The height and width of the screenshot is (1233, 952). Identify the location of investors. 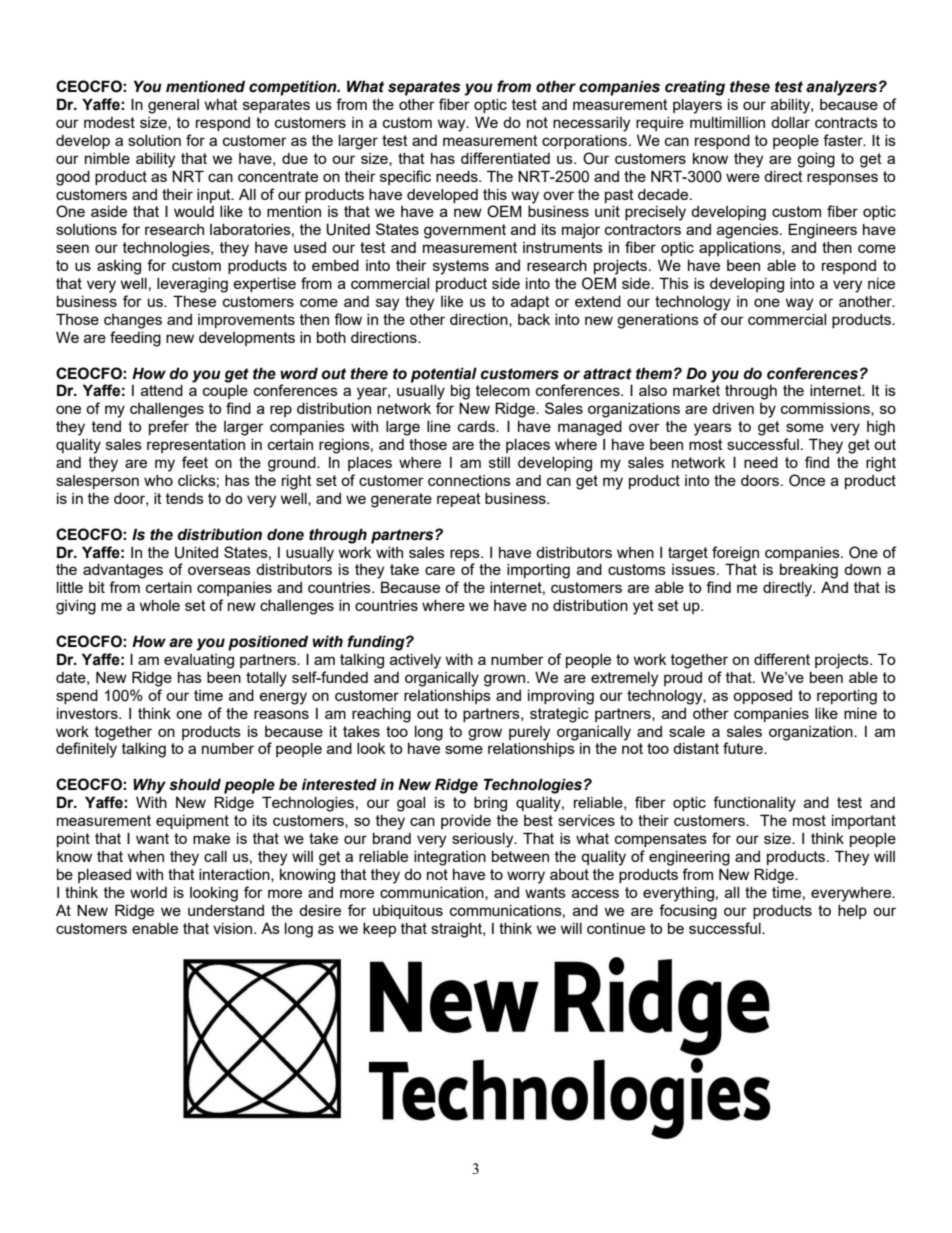
(88, 713).
